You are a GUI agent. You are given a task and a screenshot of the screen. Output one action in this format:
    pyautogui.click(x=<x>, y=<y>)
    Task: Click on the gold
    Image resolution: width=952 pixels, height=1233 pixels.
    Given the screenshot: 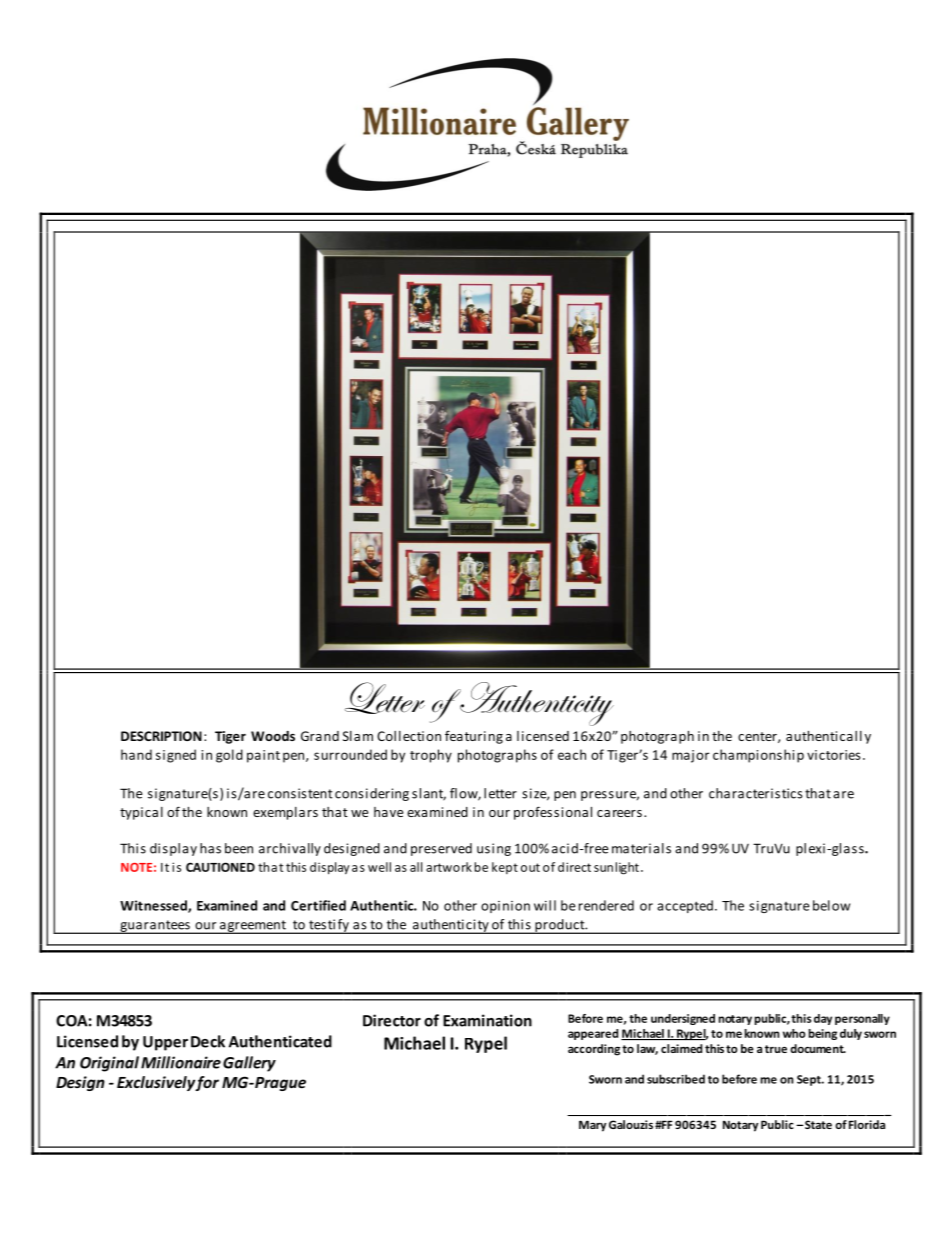 What is the action you would take?
    pyautogui.click(x=229, y=756)
